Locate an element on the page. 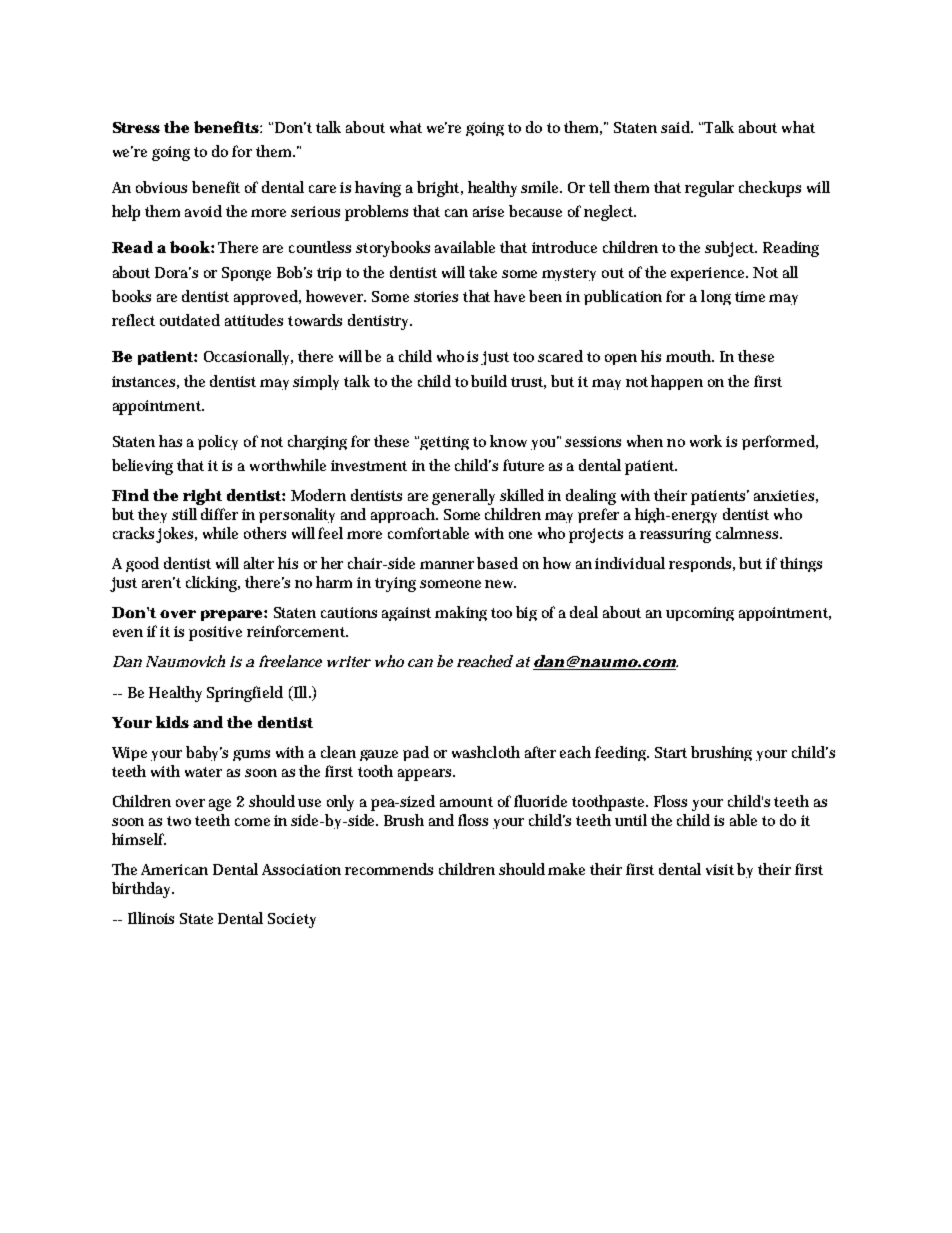 The image size is (952, 1233). calmness is located at coordinates (749, 533).
